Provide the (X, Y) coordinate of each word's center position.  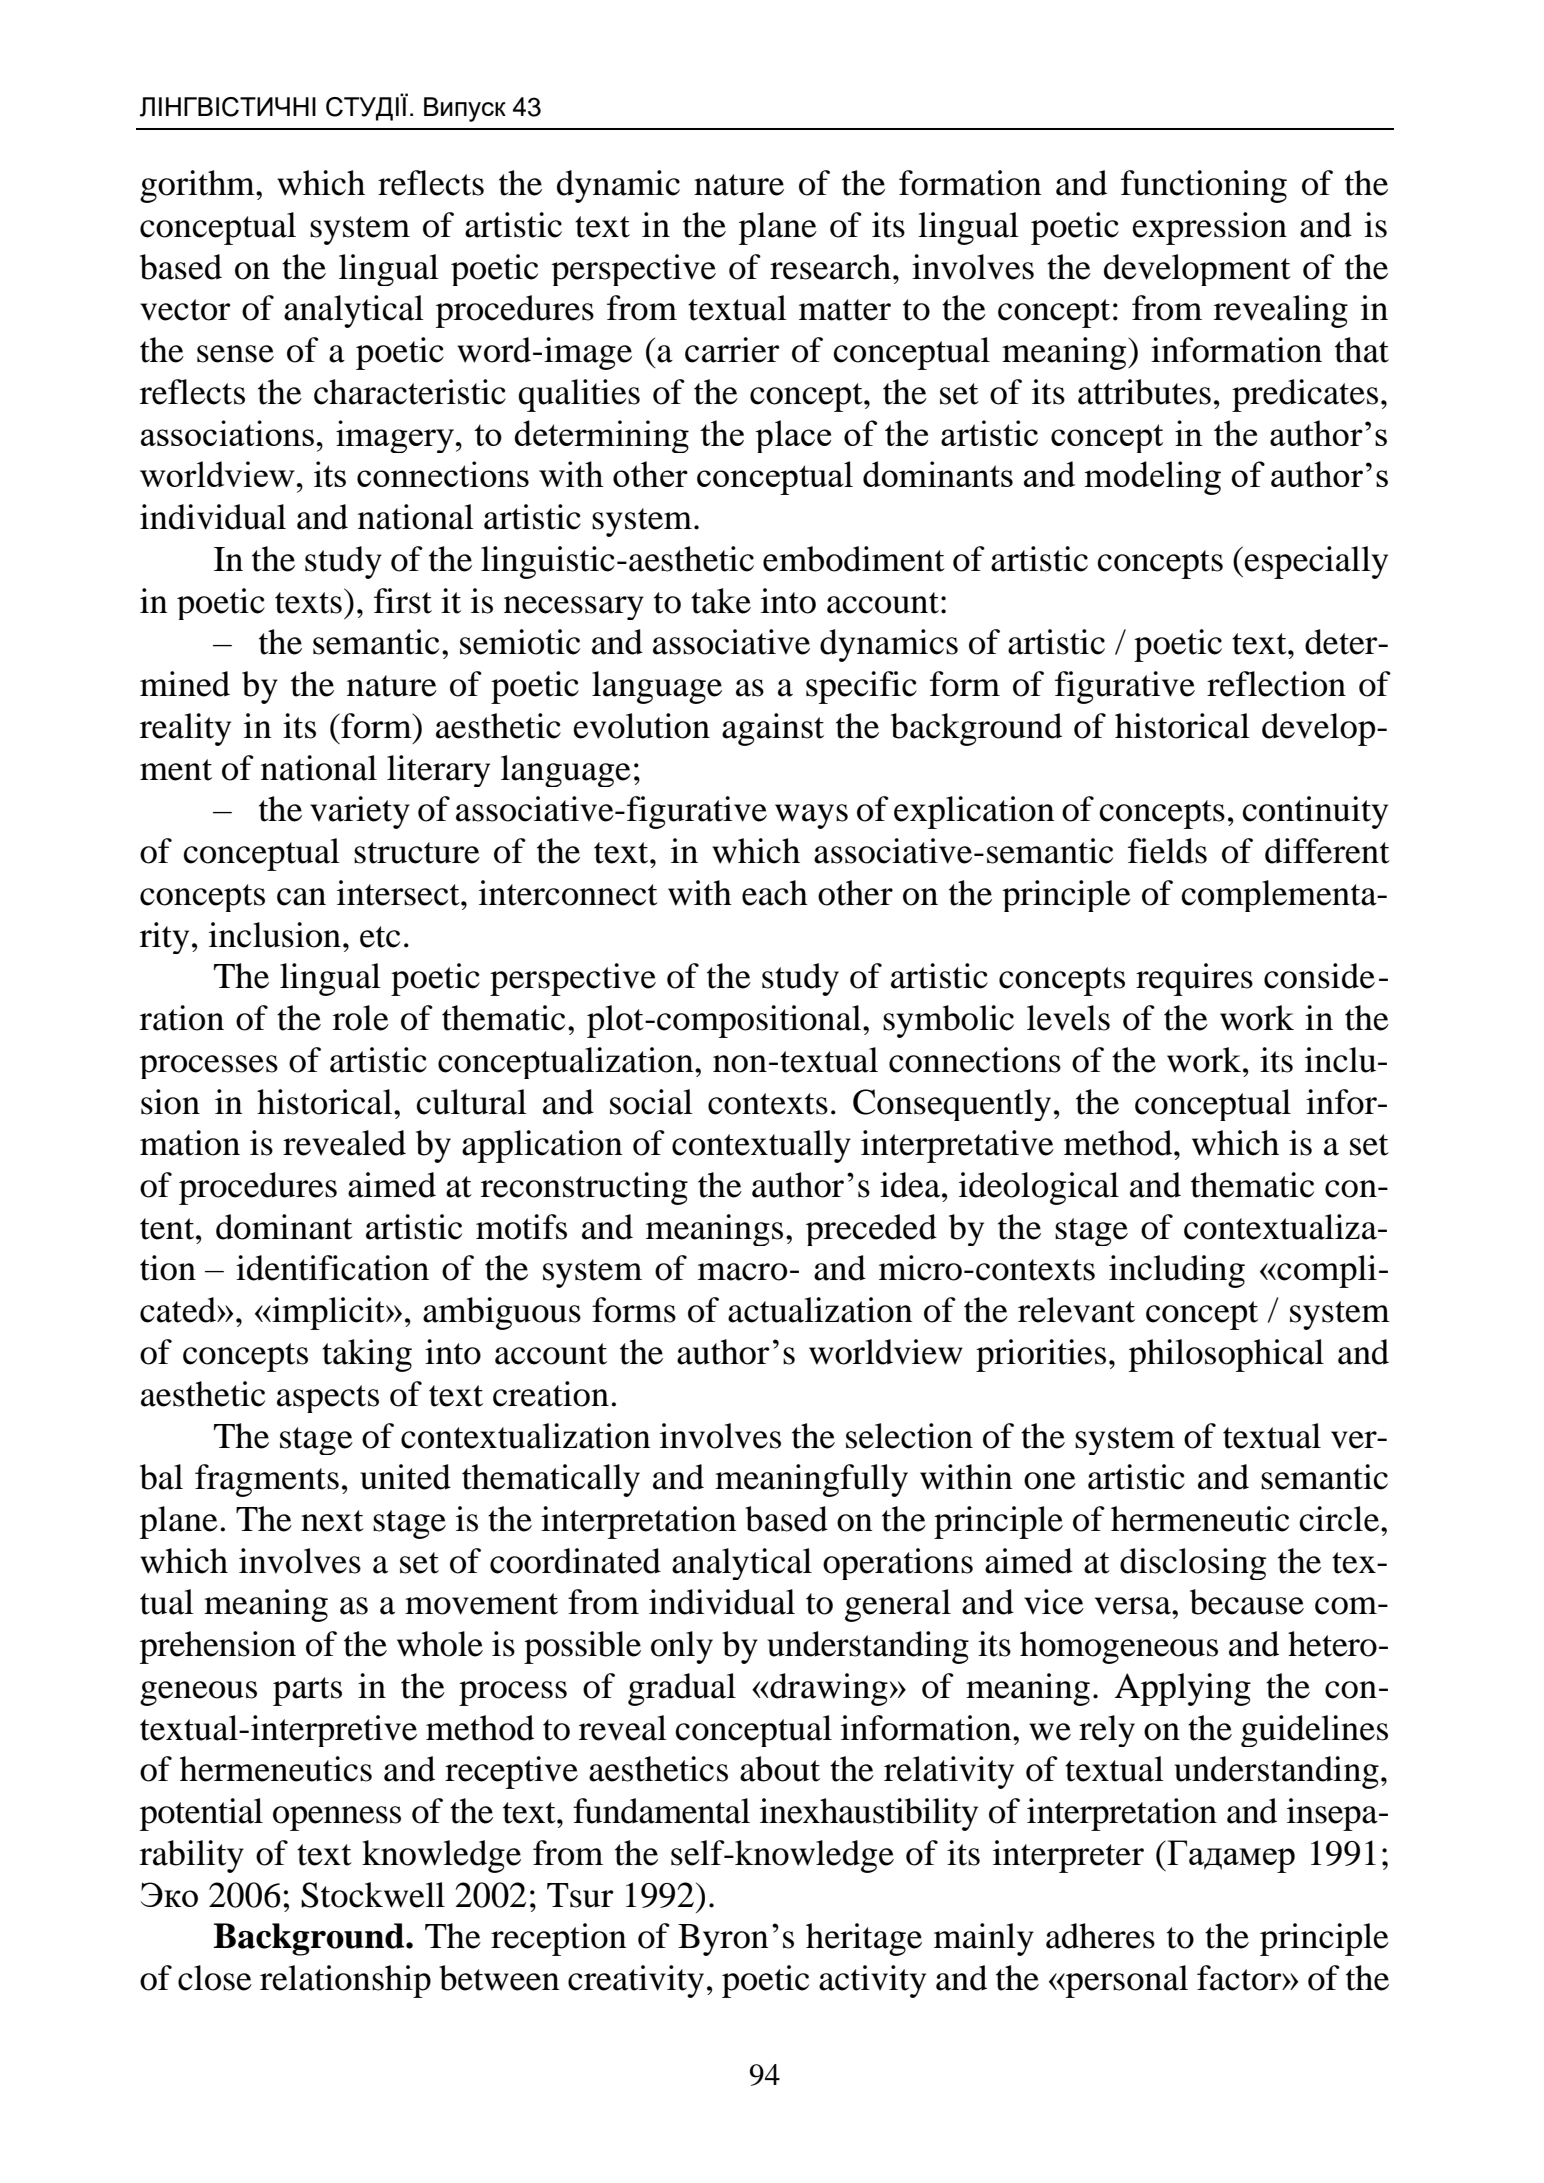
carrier (732, 350)
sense (235, 354)
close (215, 1978)
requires (1194, 979)
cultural (471, 1102)
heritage (864, 1939)
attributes (1144, 392)
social (651, 1102)
